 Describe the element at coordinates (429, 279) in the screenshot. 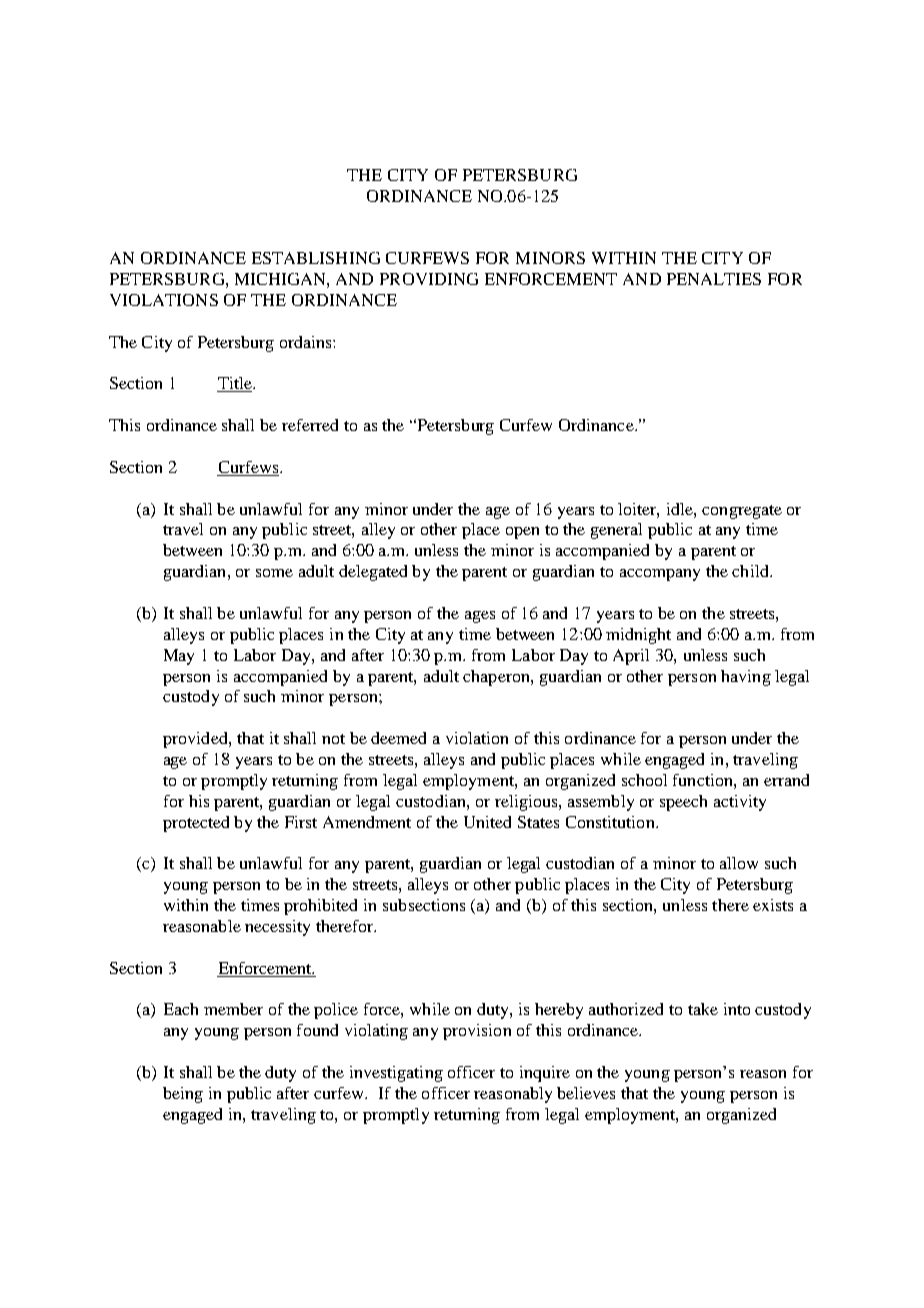

I see `PROVIDING` at that location.
